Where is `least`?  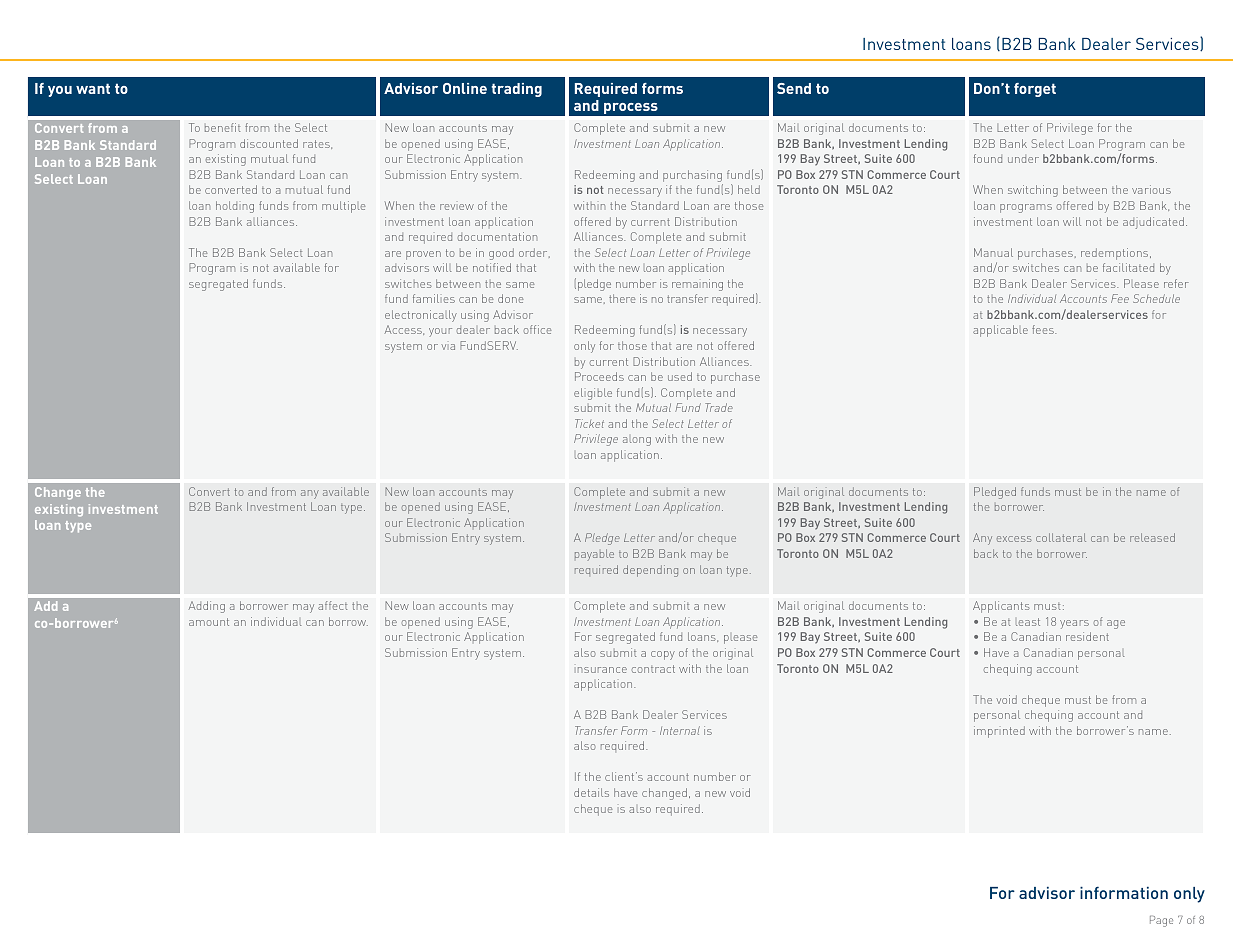
least is located at coordinates (1028, 622).
